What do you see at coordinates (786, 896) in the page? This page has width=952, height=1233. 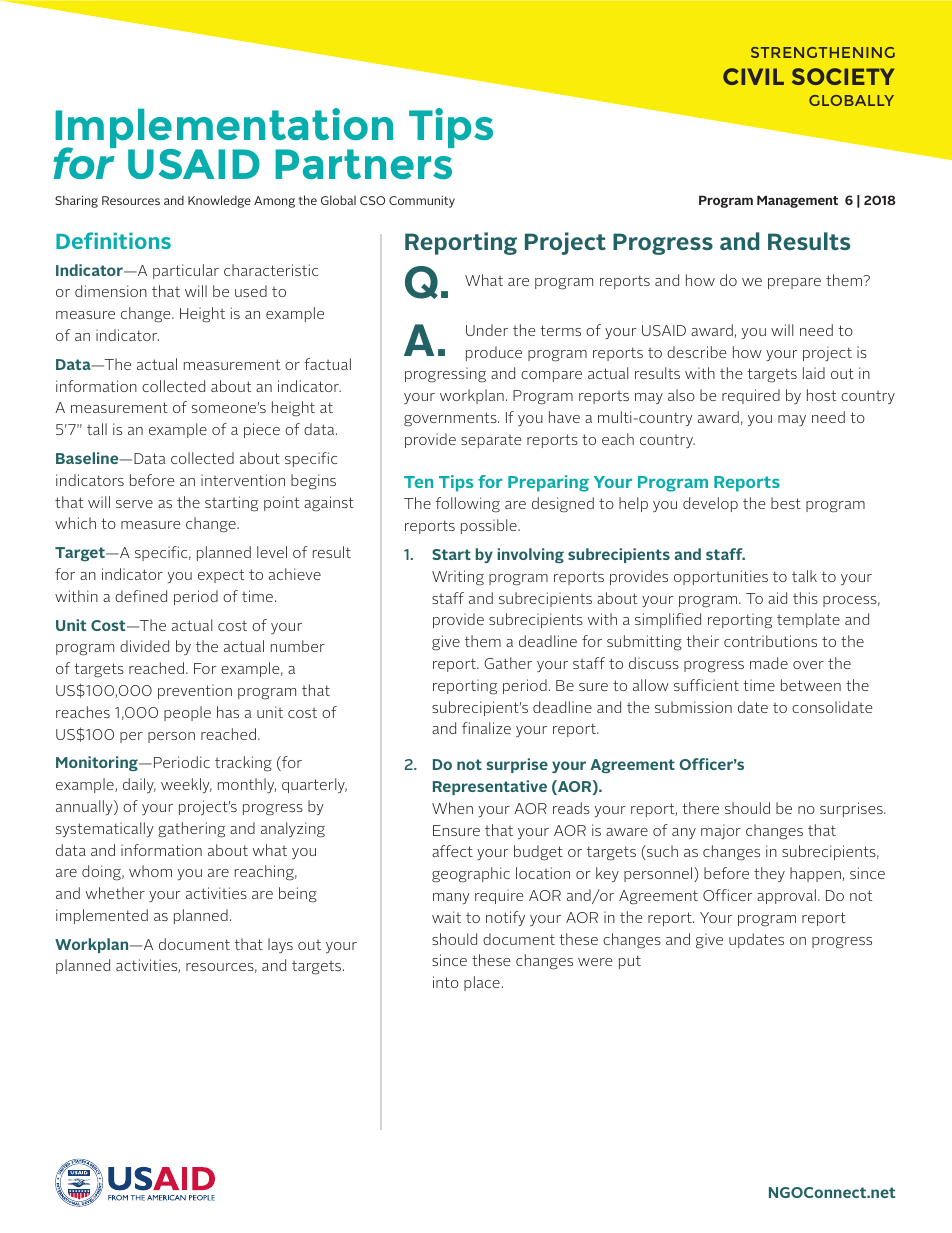 I see `approval` at bounding box center [786, 896].
